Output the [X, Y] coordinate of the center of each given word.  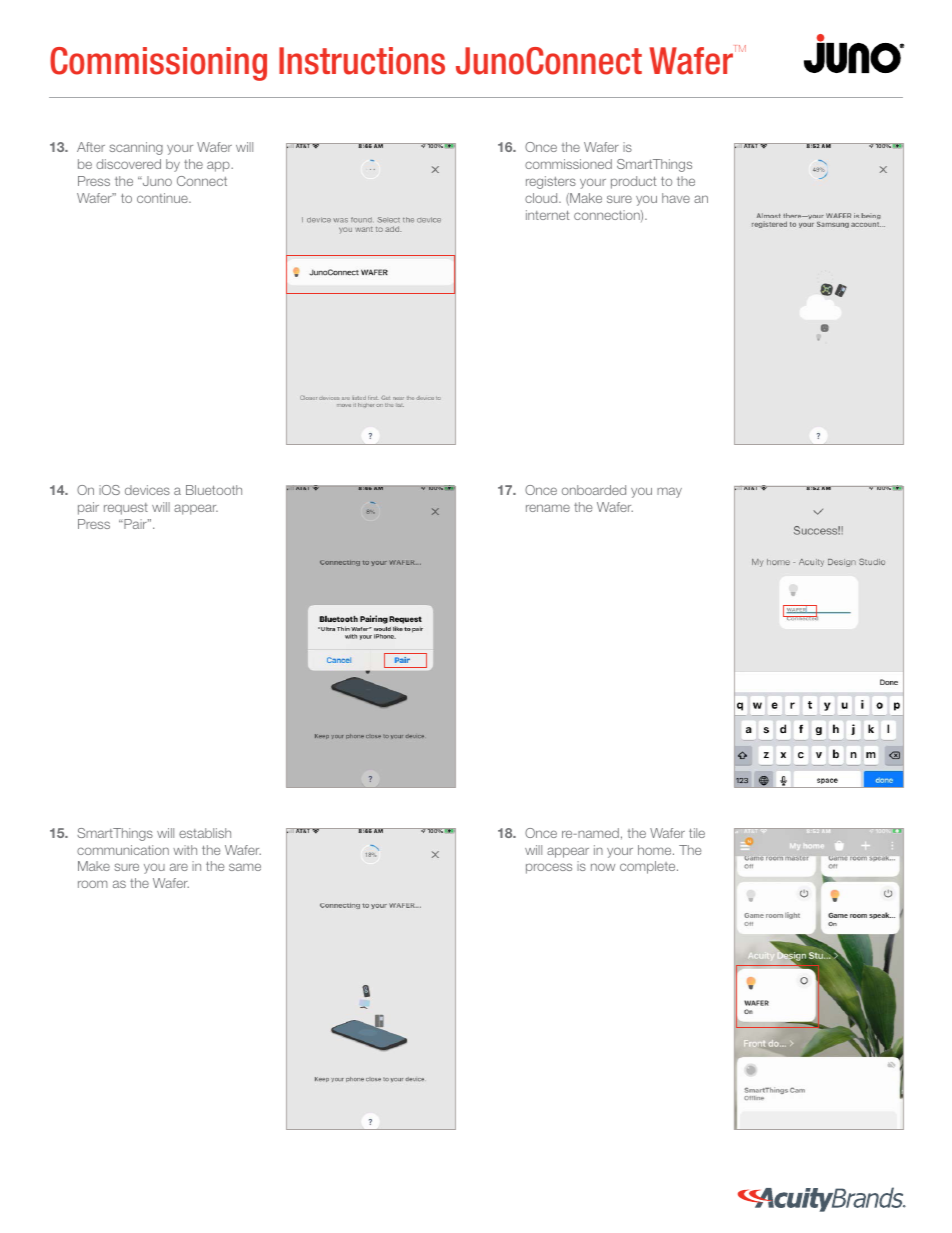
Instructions [362, 61]
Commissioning [158, 64]
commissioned [568, 164]
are [179, 867]
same [245, 867]
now [603, 867]
